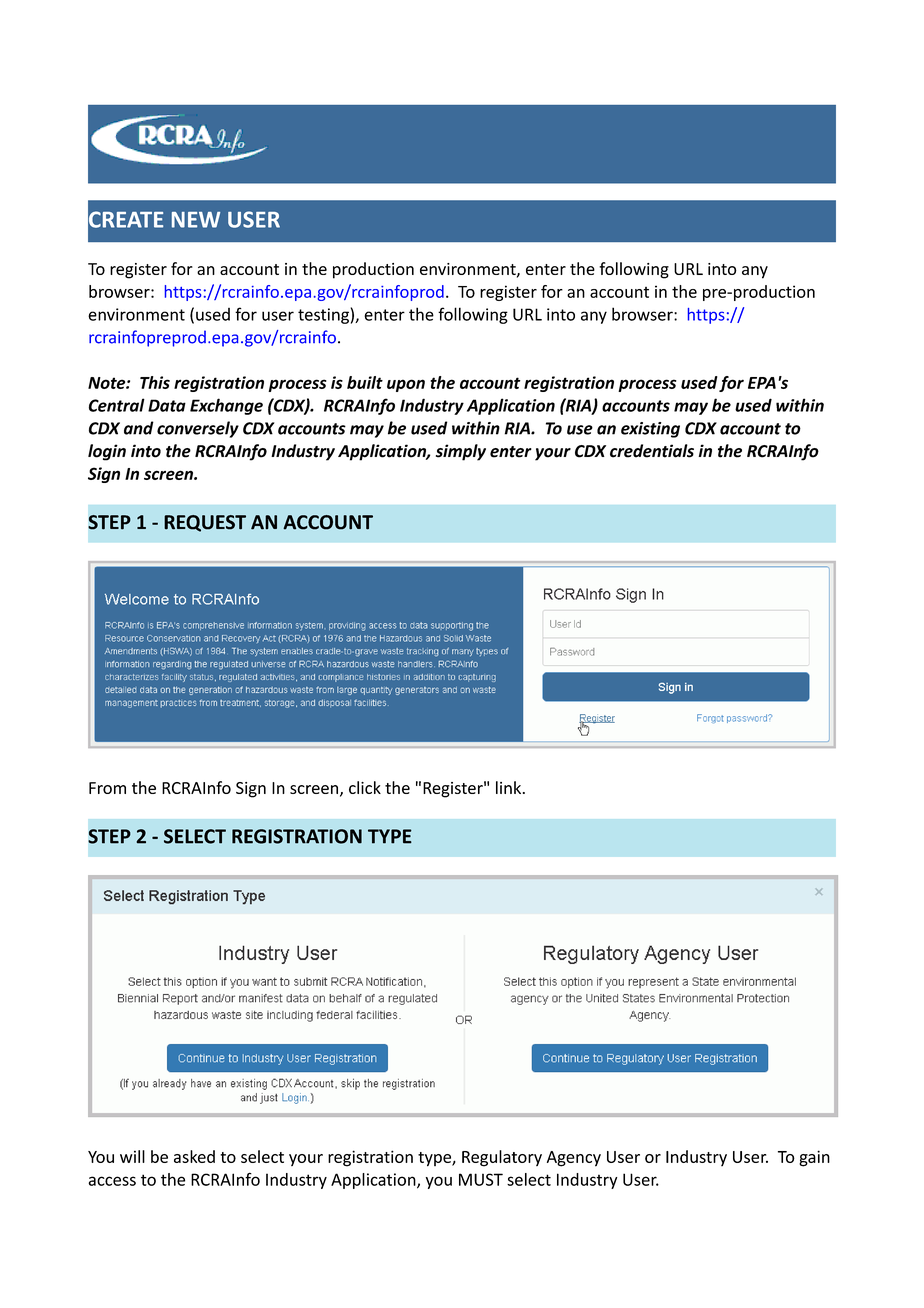 The width and height of the screenshot is (924, 1308). What do you see at coordinates (107, 788) in the screenshot?
I see `From` at bounding box center [107, 788].
